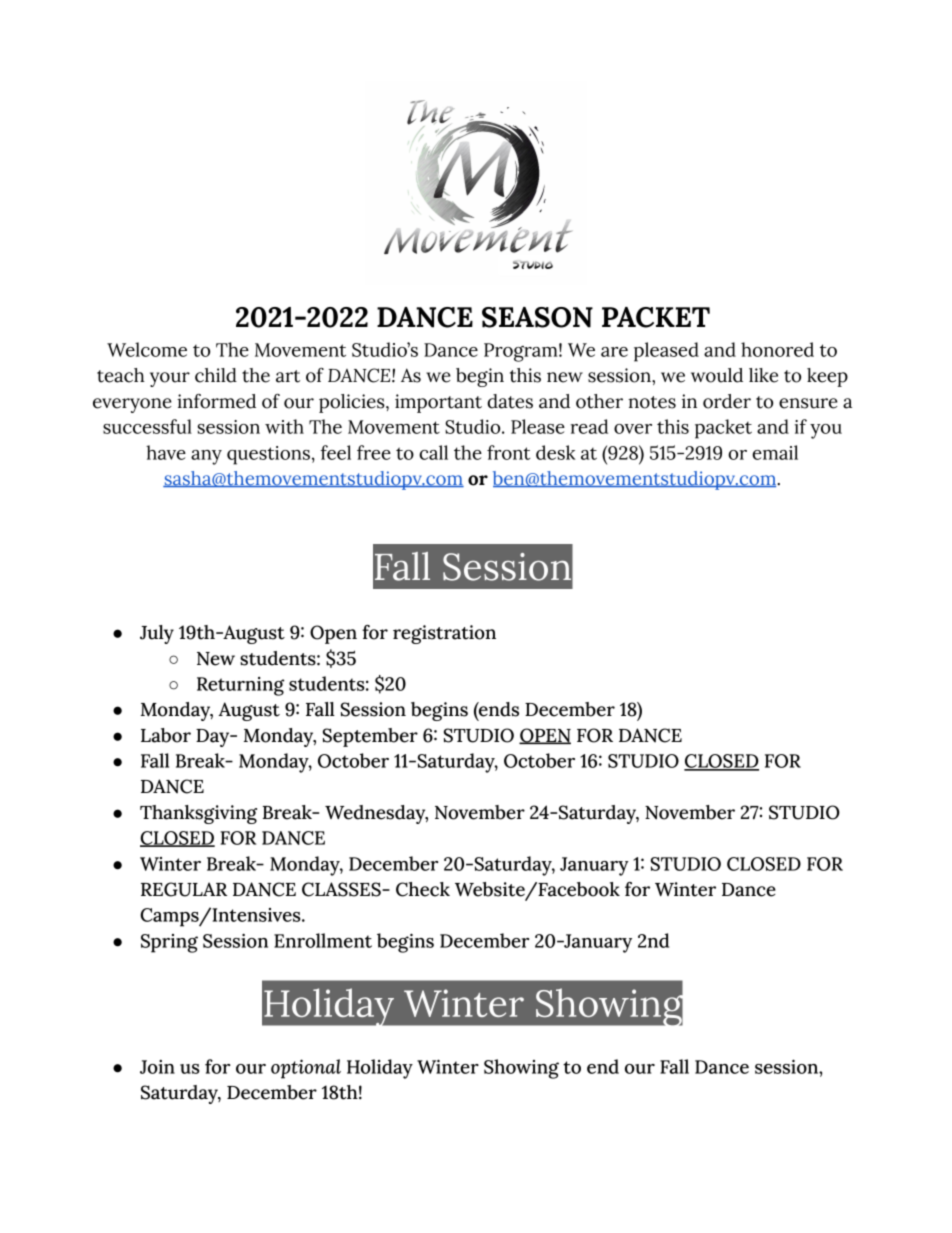 The image size is (952, 1233). I want to click on SEASON, so click(537, 317).
